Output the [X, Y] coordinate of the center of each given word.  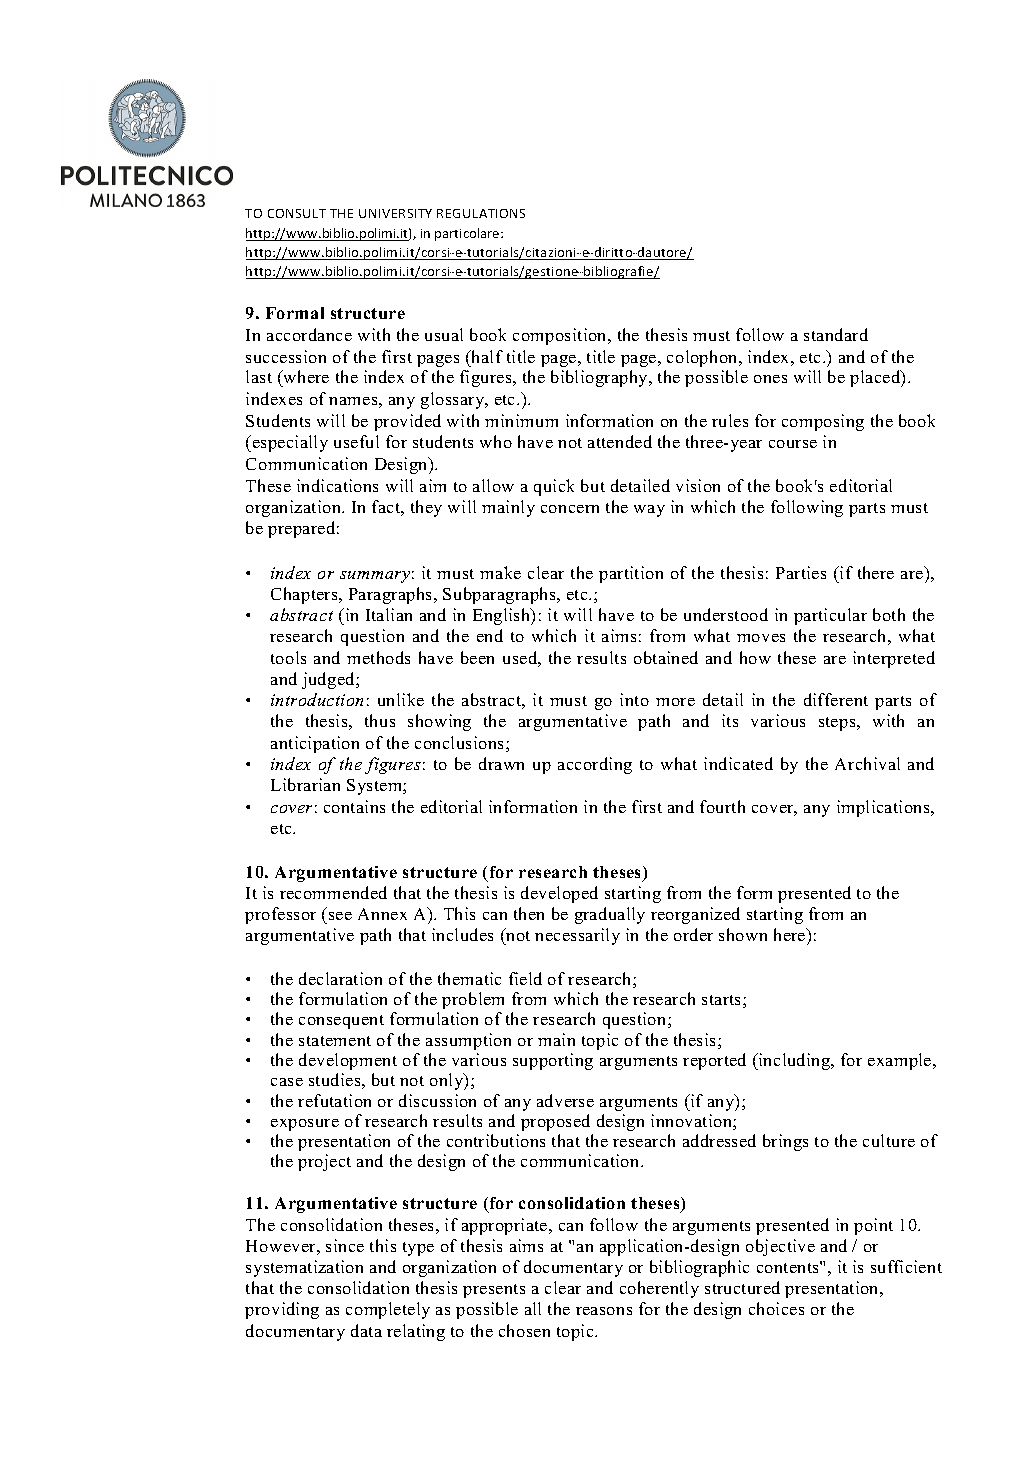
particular [830, 616]
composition [561, 336]
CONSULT [297, 213]
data [366, 1330]
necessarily [577, 936]
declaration [340, 978]
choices [776, 1308]
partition [631, 574]
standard [836, 334]
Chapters [305, 595]
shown [743, 934]
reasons [604, 1311]
